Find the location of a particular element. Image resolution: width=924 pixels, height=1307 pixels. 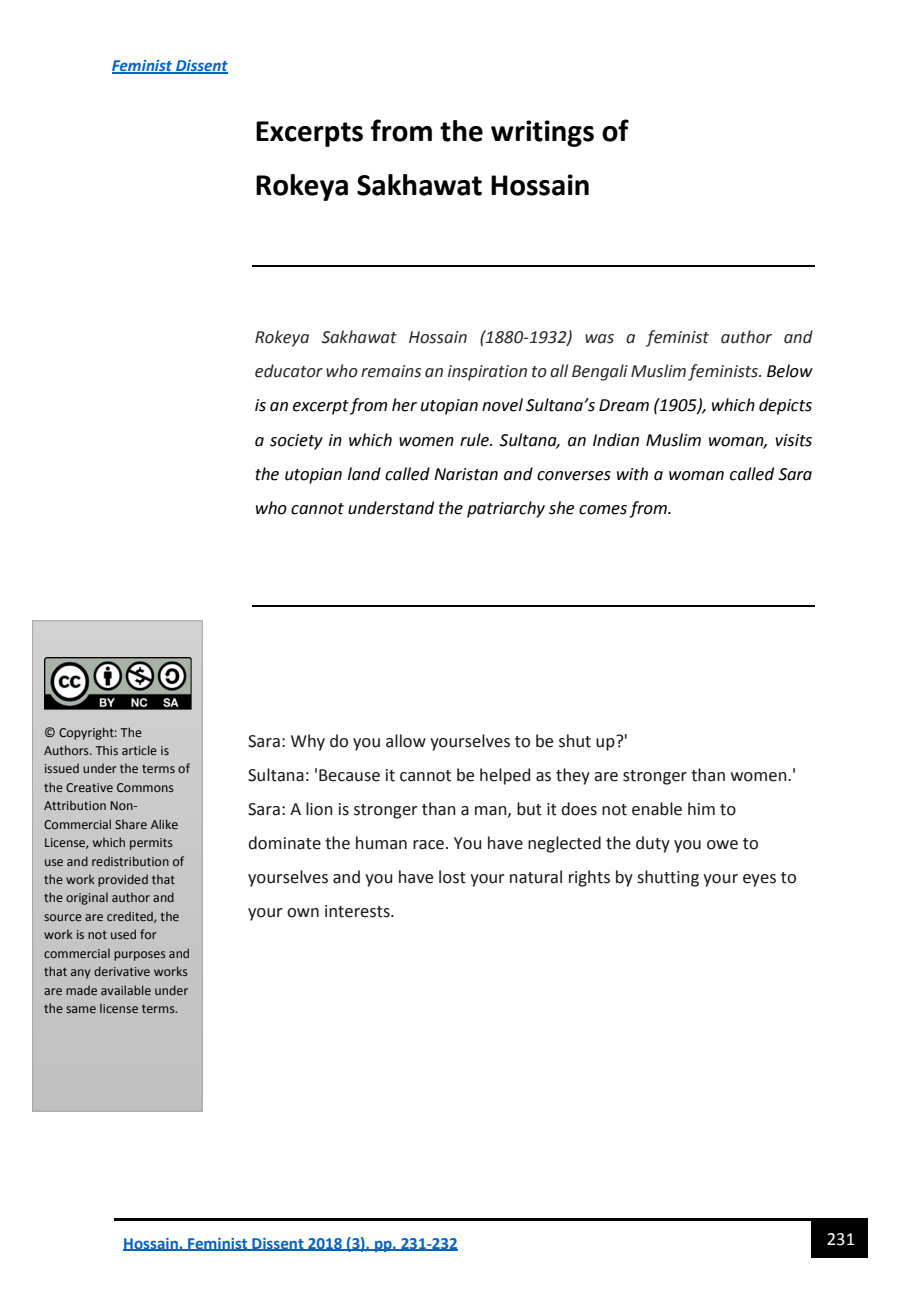

interests is located at coordinates (358, 911).
